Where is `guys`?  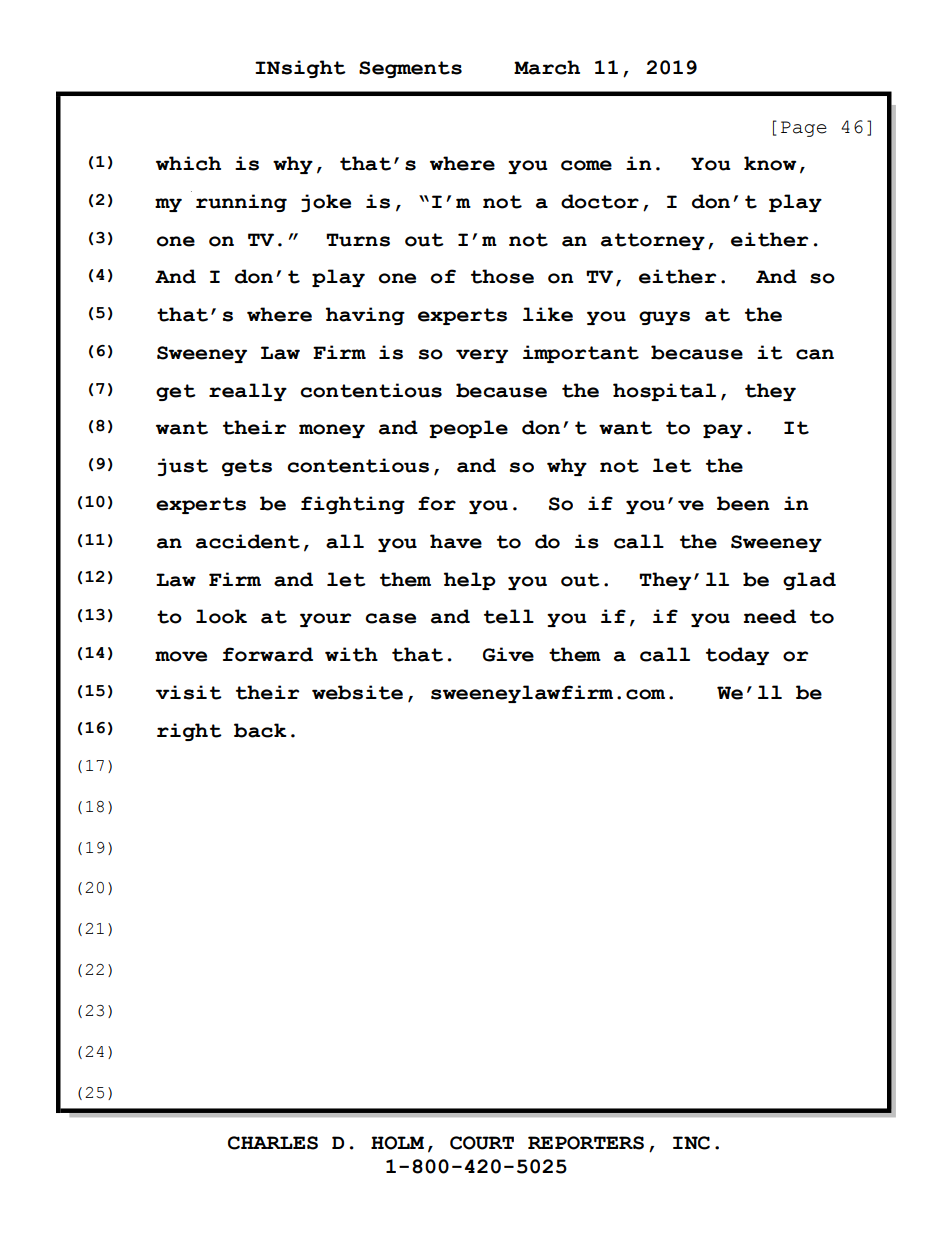 guys is located at coordinates (664, 318).
